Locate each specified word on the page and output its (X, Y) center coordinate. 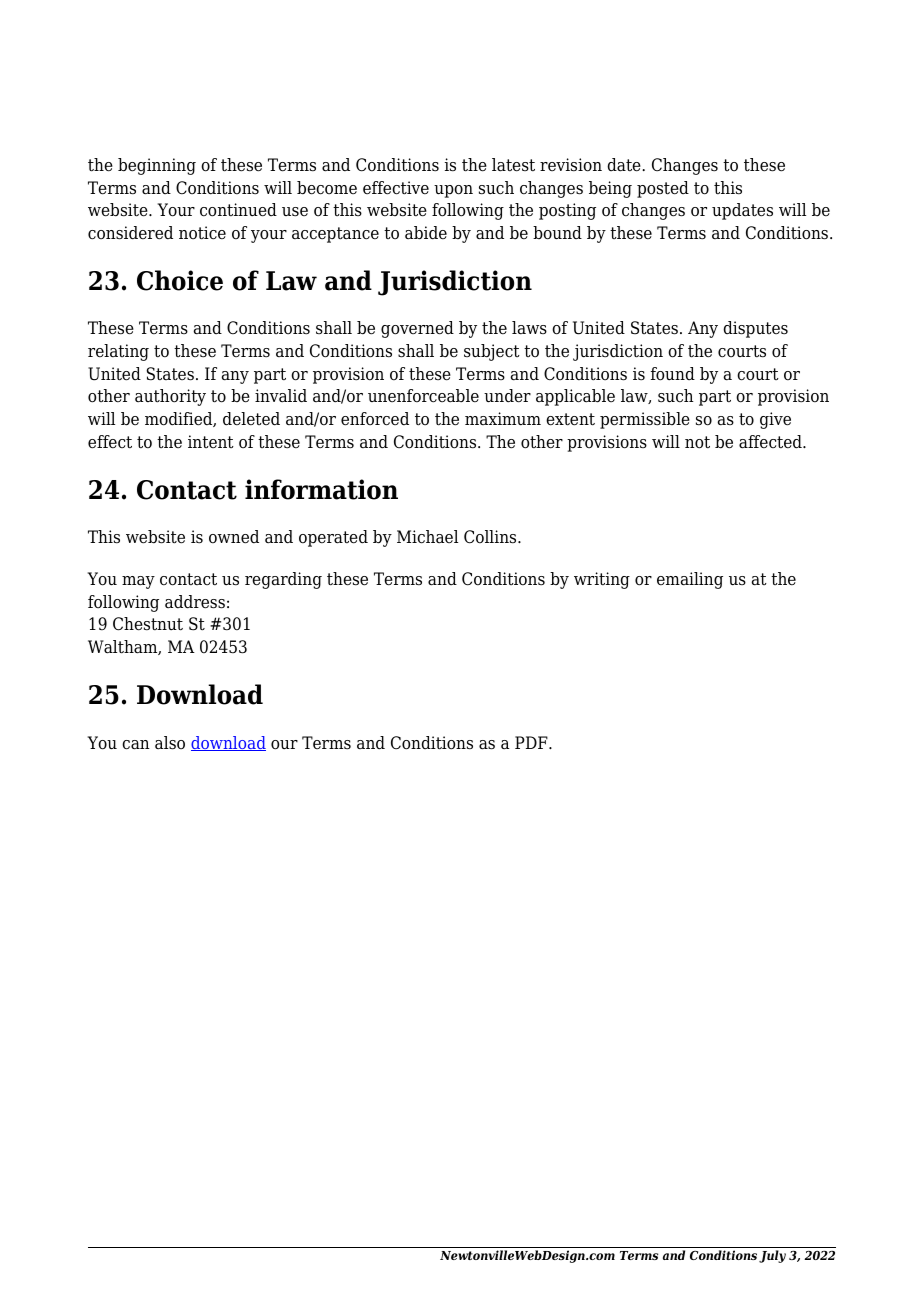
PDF (532, 742)
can (136, 745)
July (772, 1256)
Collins (491, 537)
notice (202, 233)
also (170, 743)
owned (234, 537)
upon (453, 191)
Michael (427, 537)
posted (663, 189)
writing (602, 580)
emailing (690, 580)
